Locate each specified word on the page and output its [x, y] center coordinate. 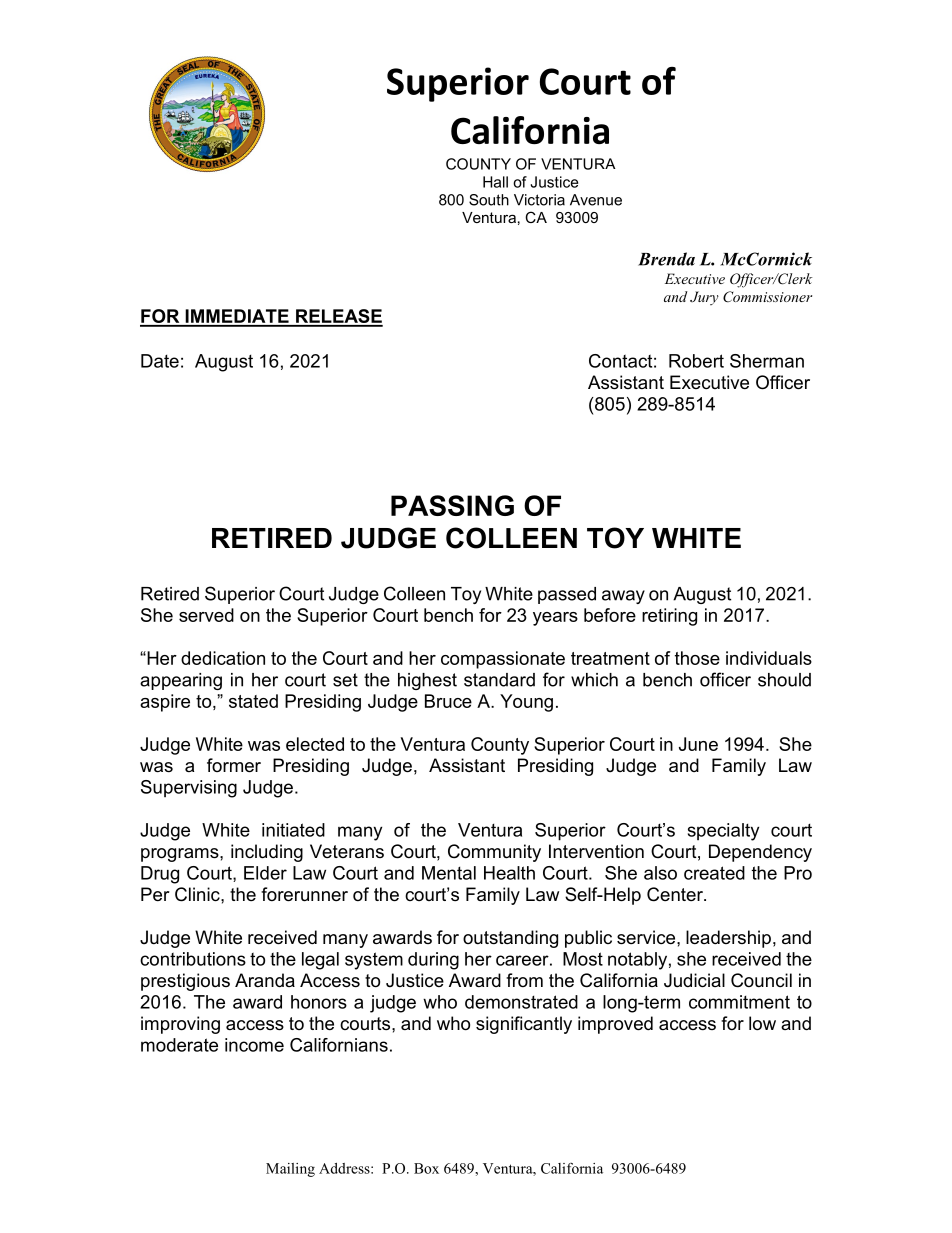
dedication [223, 658]
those [697, 658]
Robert [696, 361]
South [489, 200]
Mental [449, 873]
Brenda [666, 259]
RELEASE [338, 317]
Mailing [290, 1170]
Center [676, 894]
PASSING [452, 505]
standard [499, 680]
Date [160, 361]
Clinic [198, 894]
